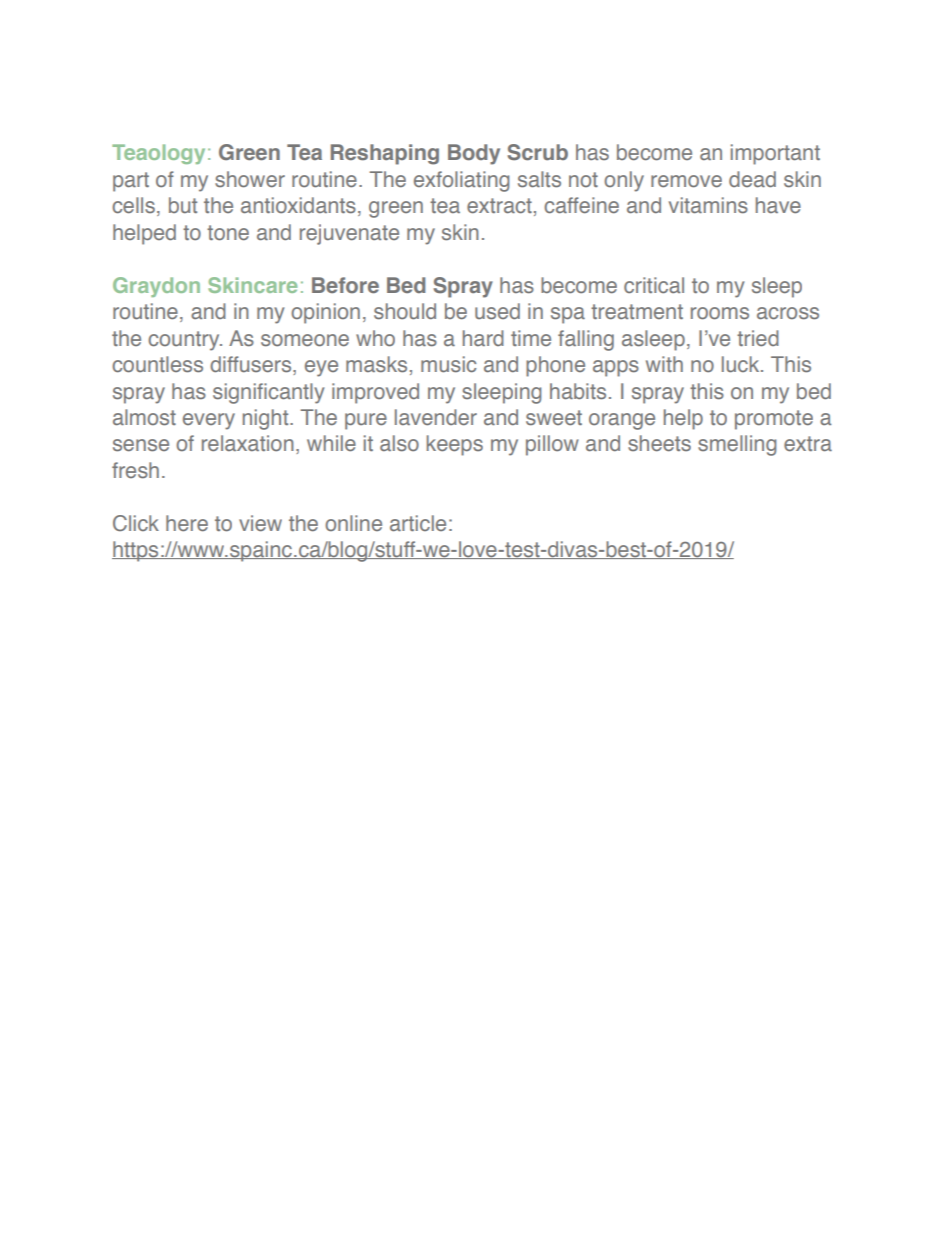  What do you see at coordinates (686, 181) in the screenshot?
I see `remove` at bounding box center [686, 181].
